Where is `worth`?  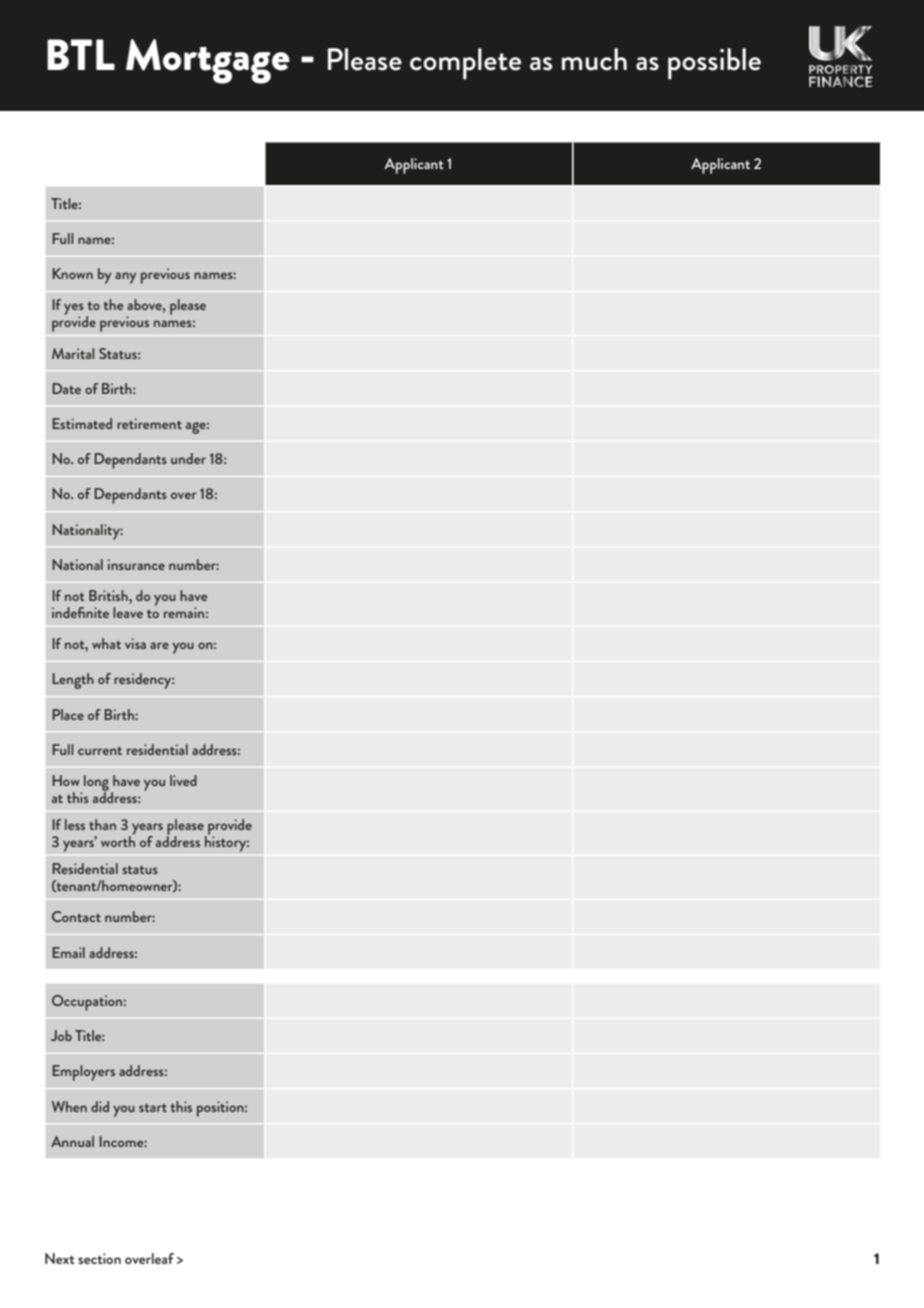 worth is located at coordinates (118, 840).
